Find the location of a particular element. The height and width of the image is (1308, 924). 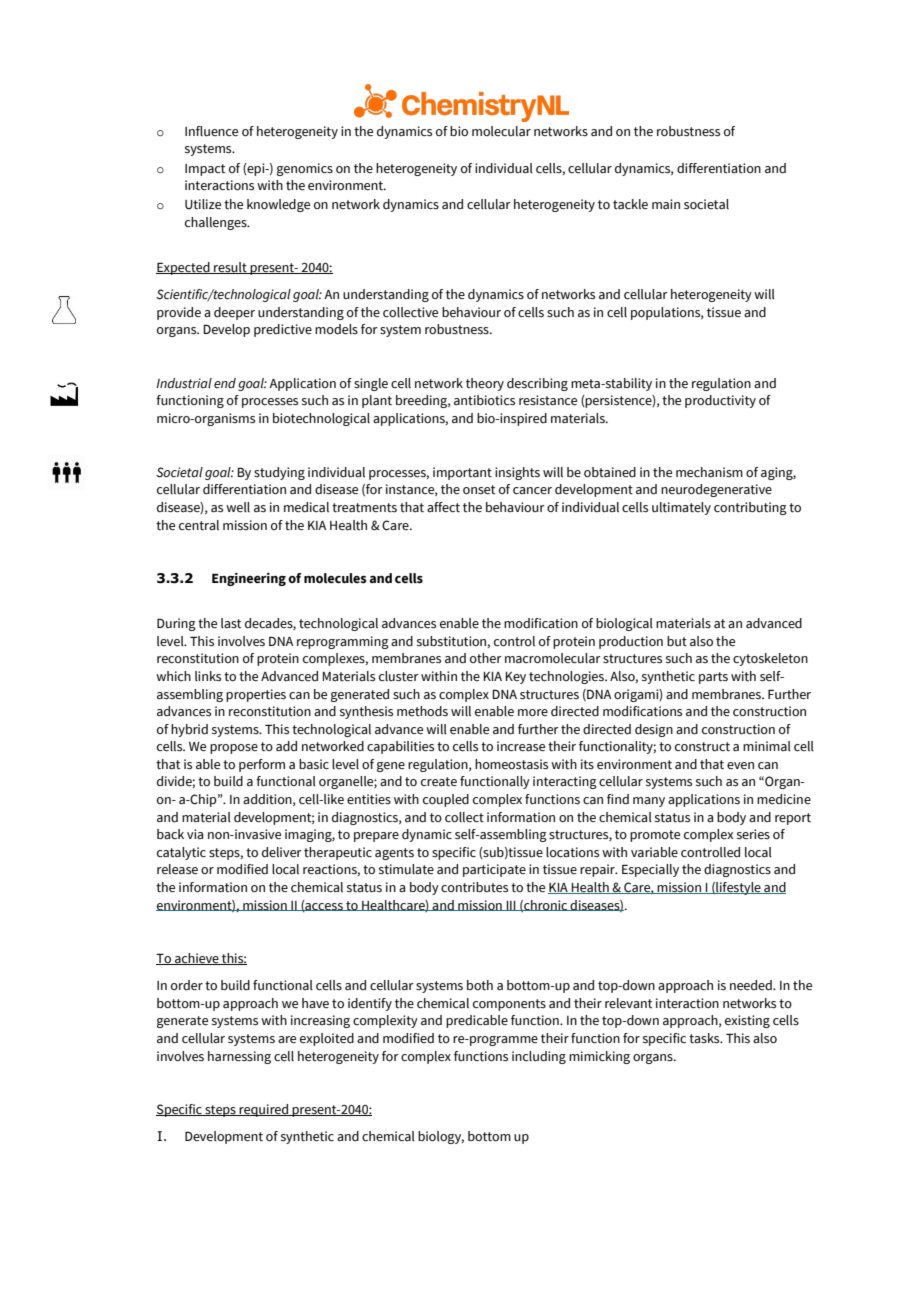

well is located at coordinates (238, 507).
